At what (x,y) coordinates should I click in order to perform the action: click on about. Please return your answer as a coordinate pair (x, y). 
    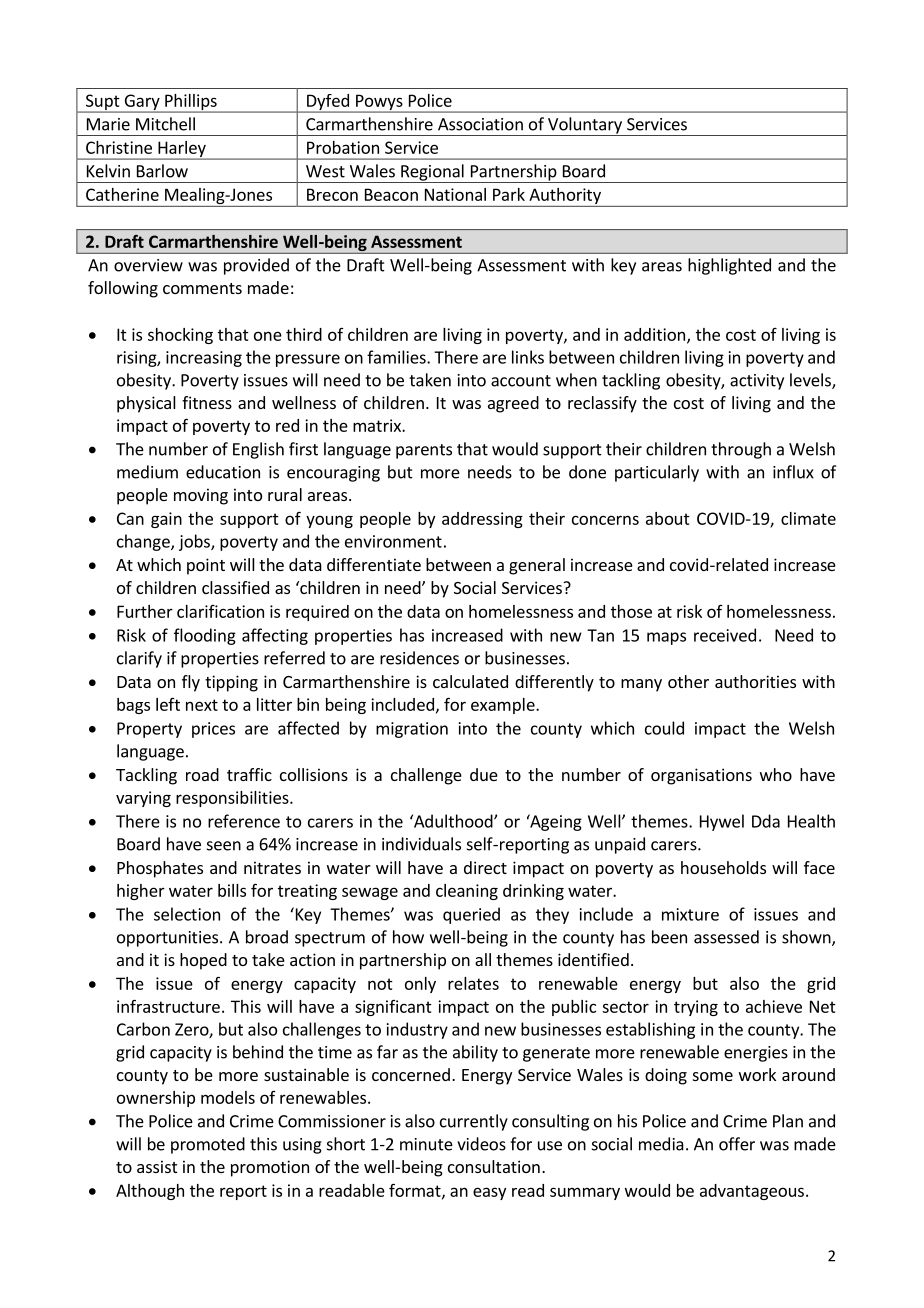
    Looking at the image, I should click on (668, 518).
